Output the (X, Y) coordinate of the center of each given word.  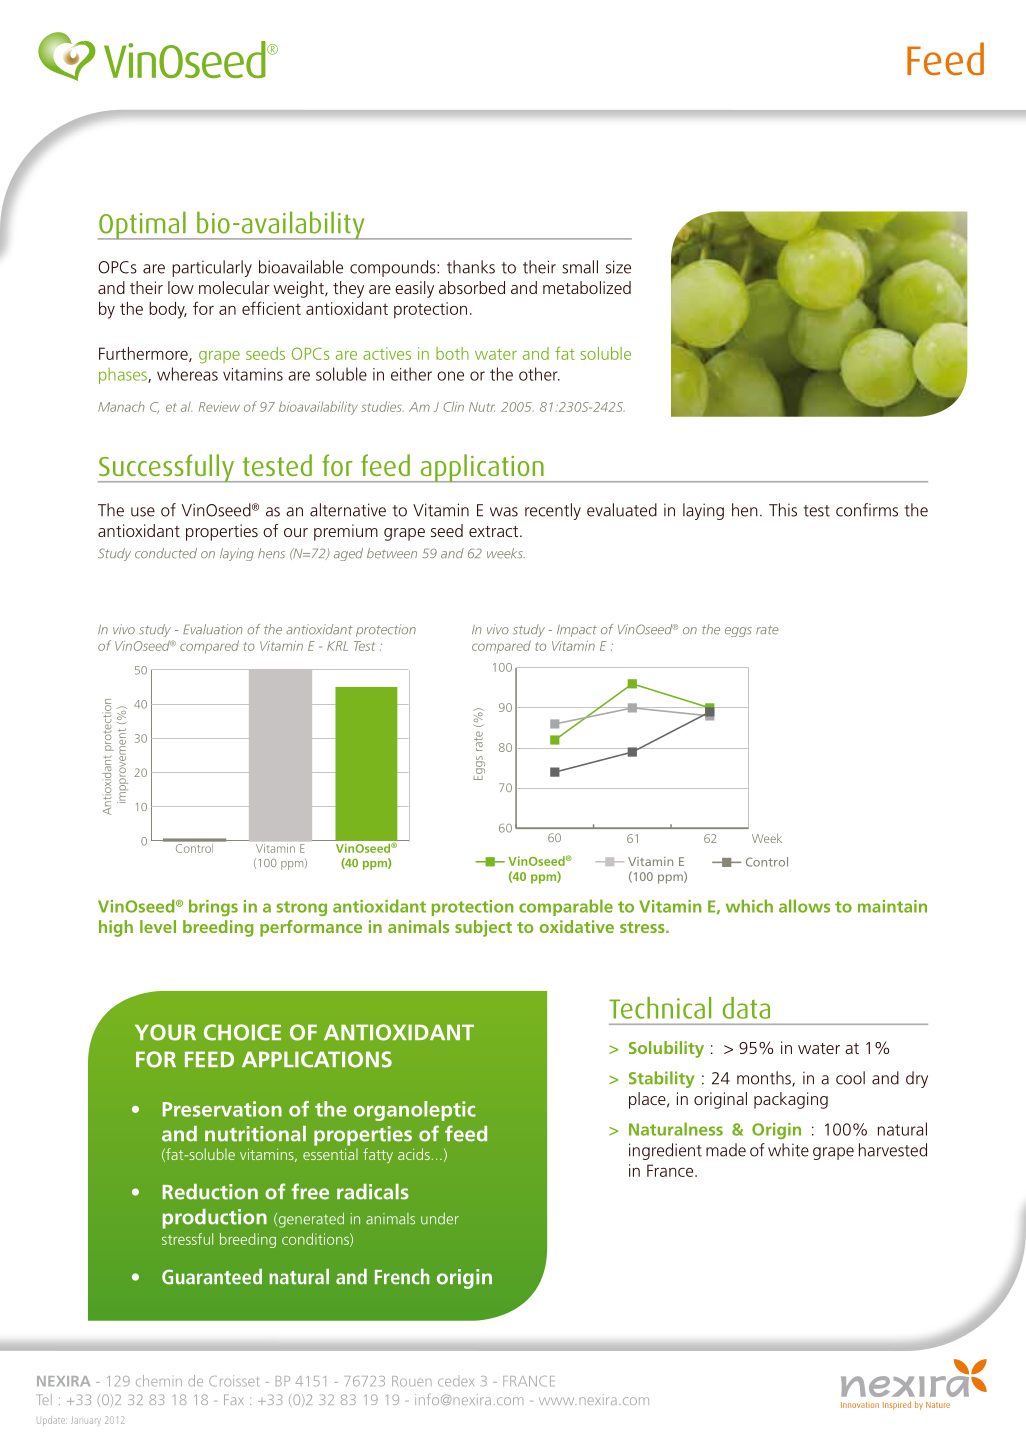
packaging (791, 1100)
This (783, 510)
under (440, 1219)
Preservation (222, 1109)
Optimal (143, 225)
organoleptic (415, 1111)
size (618, 267)
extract (495, 531)
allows (804, 906)
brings (213, 907)
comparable (566, 907)
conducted (166, 553)
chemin (159, 1381)
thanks (471, 267)
